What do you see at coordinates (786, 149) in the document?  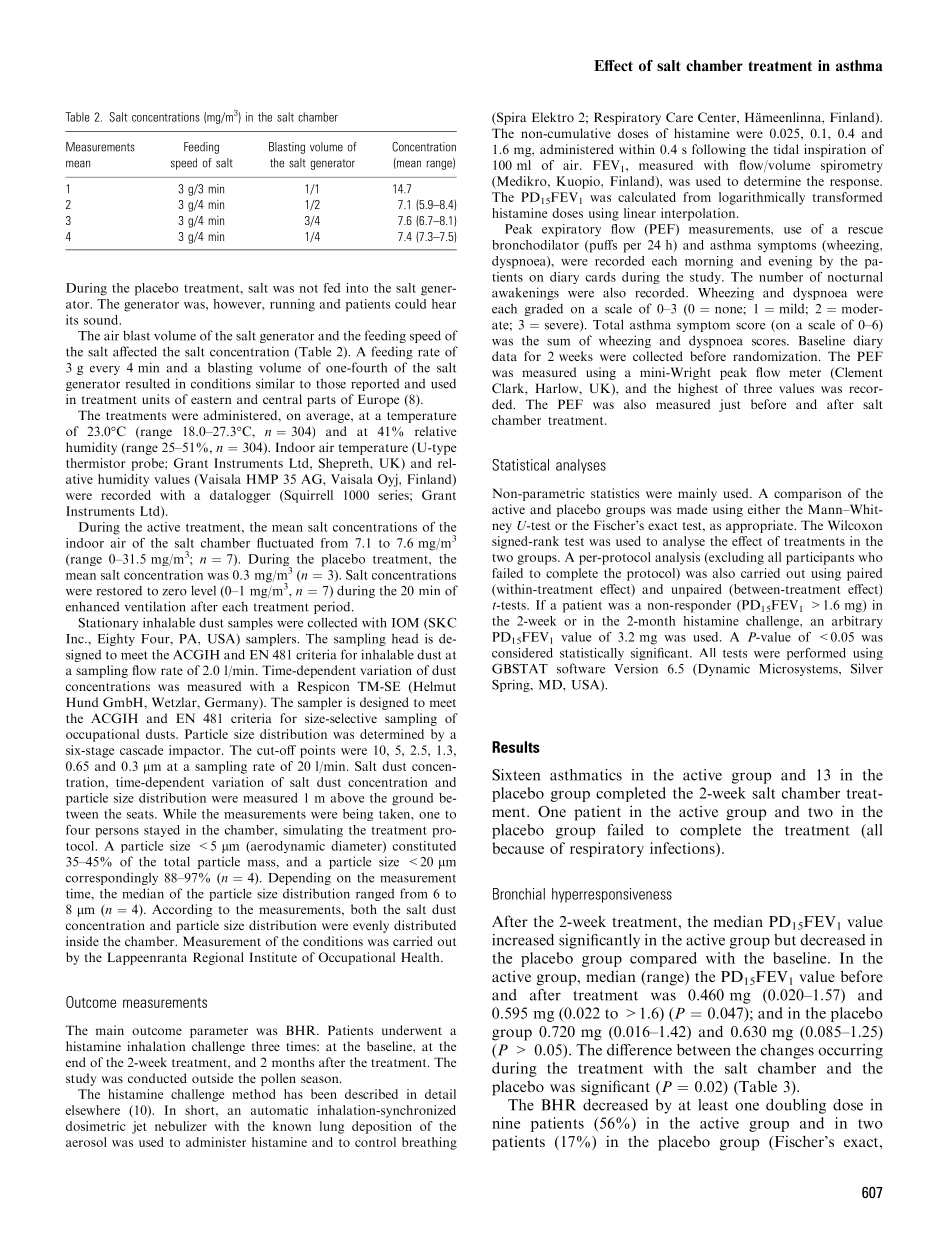 I see `tidal` at bounding box center [786, 149].
